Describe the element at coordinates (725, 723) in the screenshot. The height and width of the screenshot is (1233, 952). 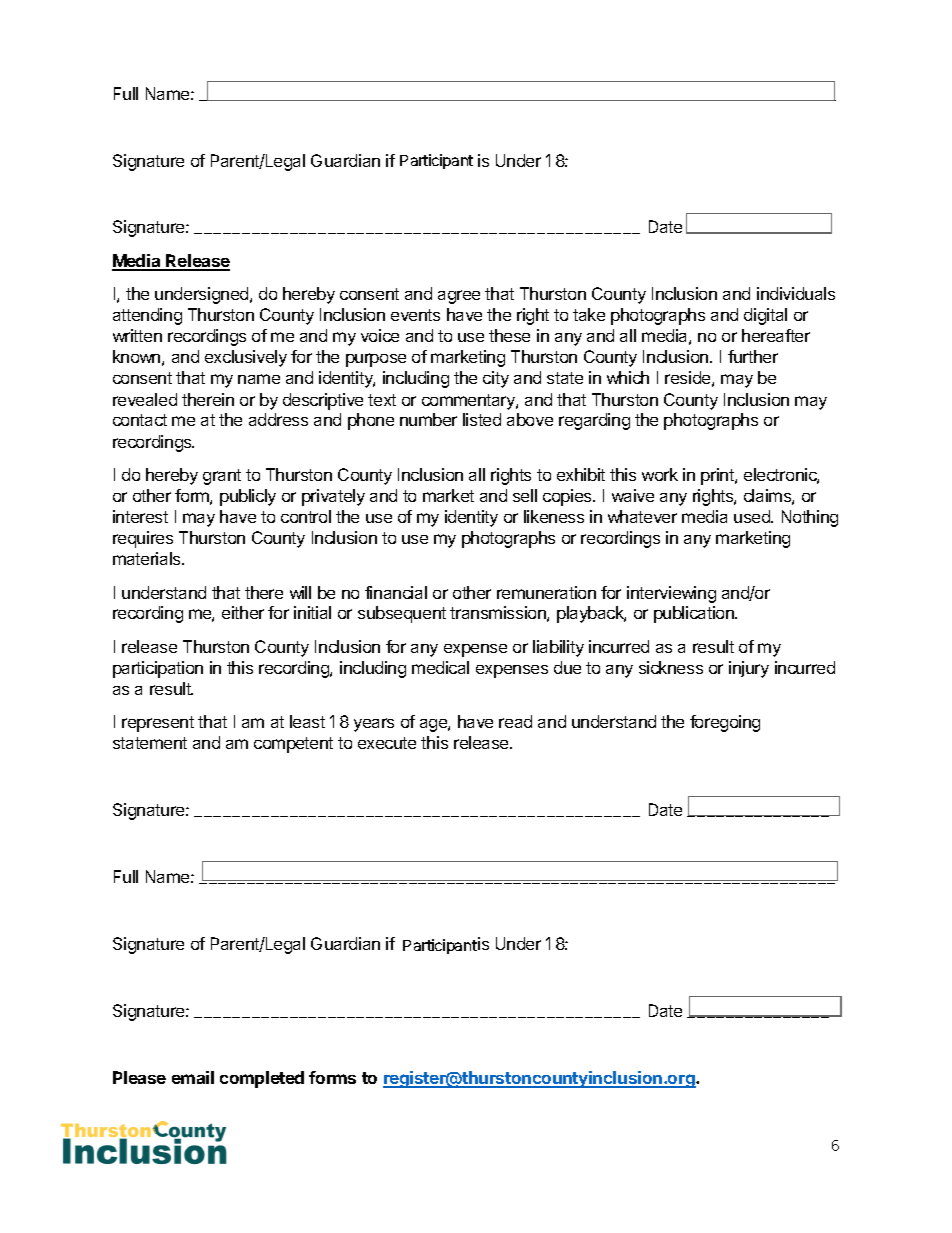
I see `foregoing` at that location.
